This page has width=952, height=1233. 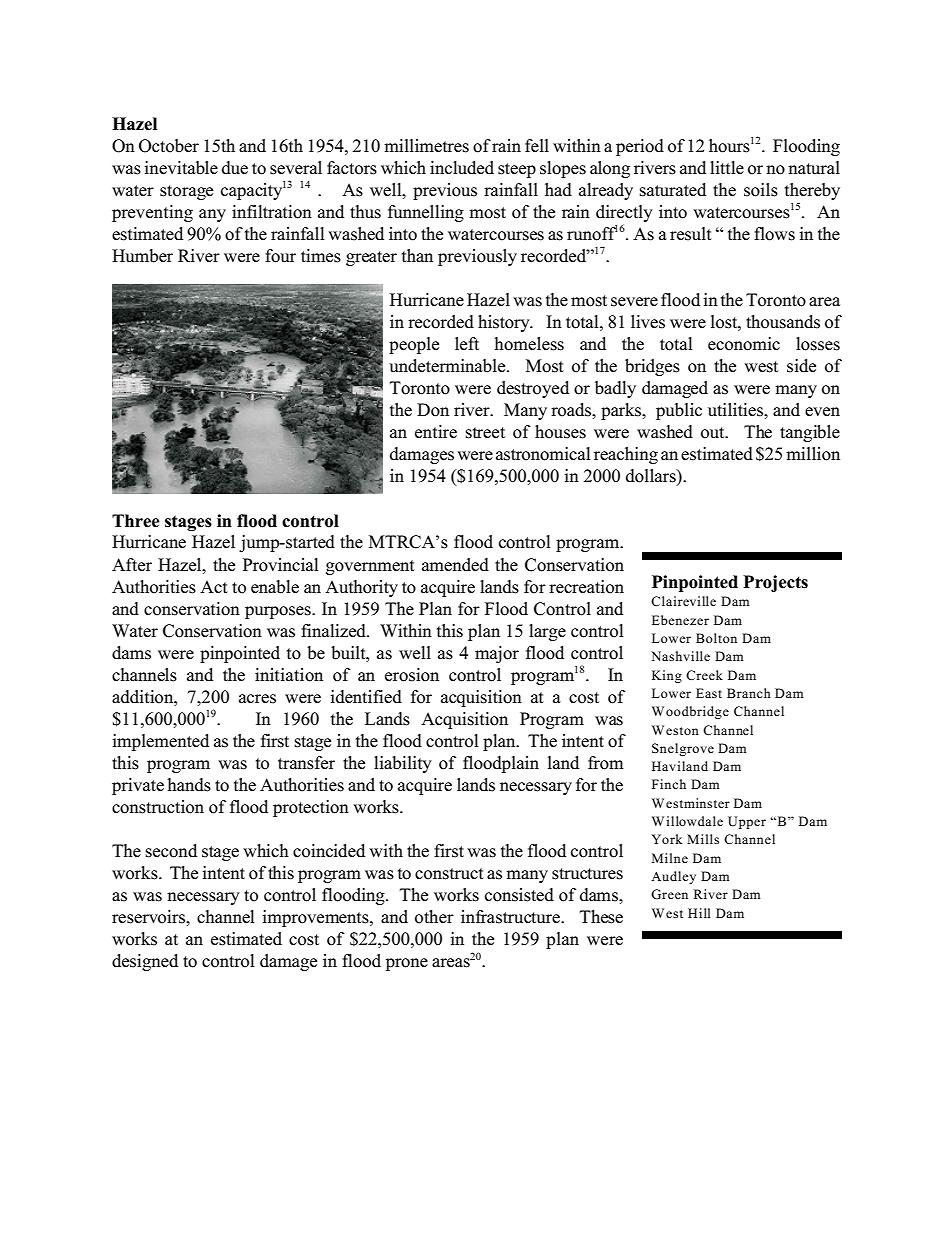 I want to click on Projects, so click(x=775, y=583).
